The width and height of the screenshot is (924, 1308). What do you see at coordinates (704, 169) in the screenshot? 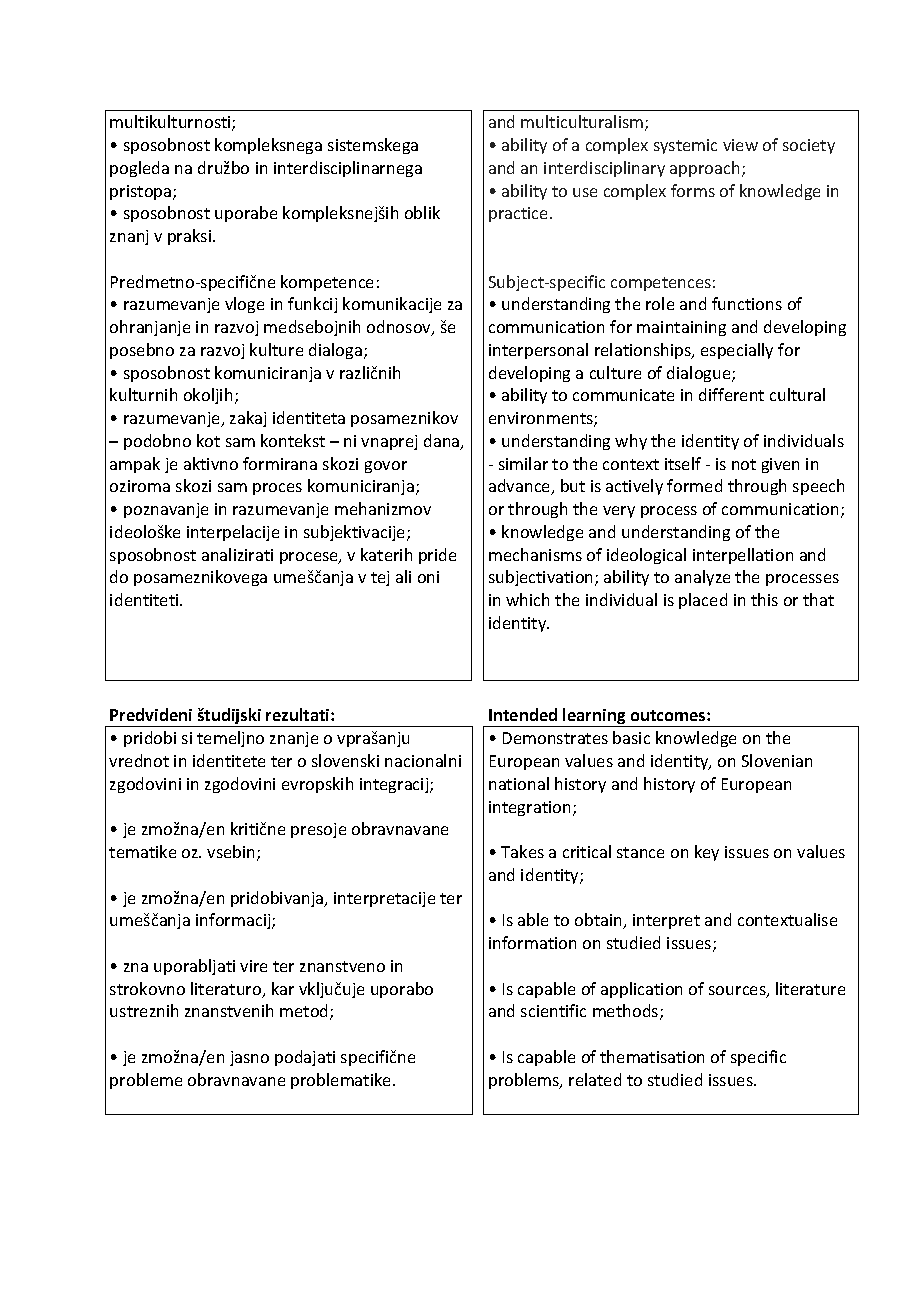
I see `approach` at bounding box center [704, 169].
